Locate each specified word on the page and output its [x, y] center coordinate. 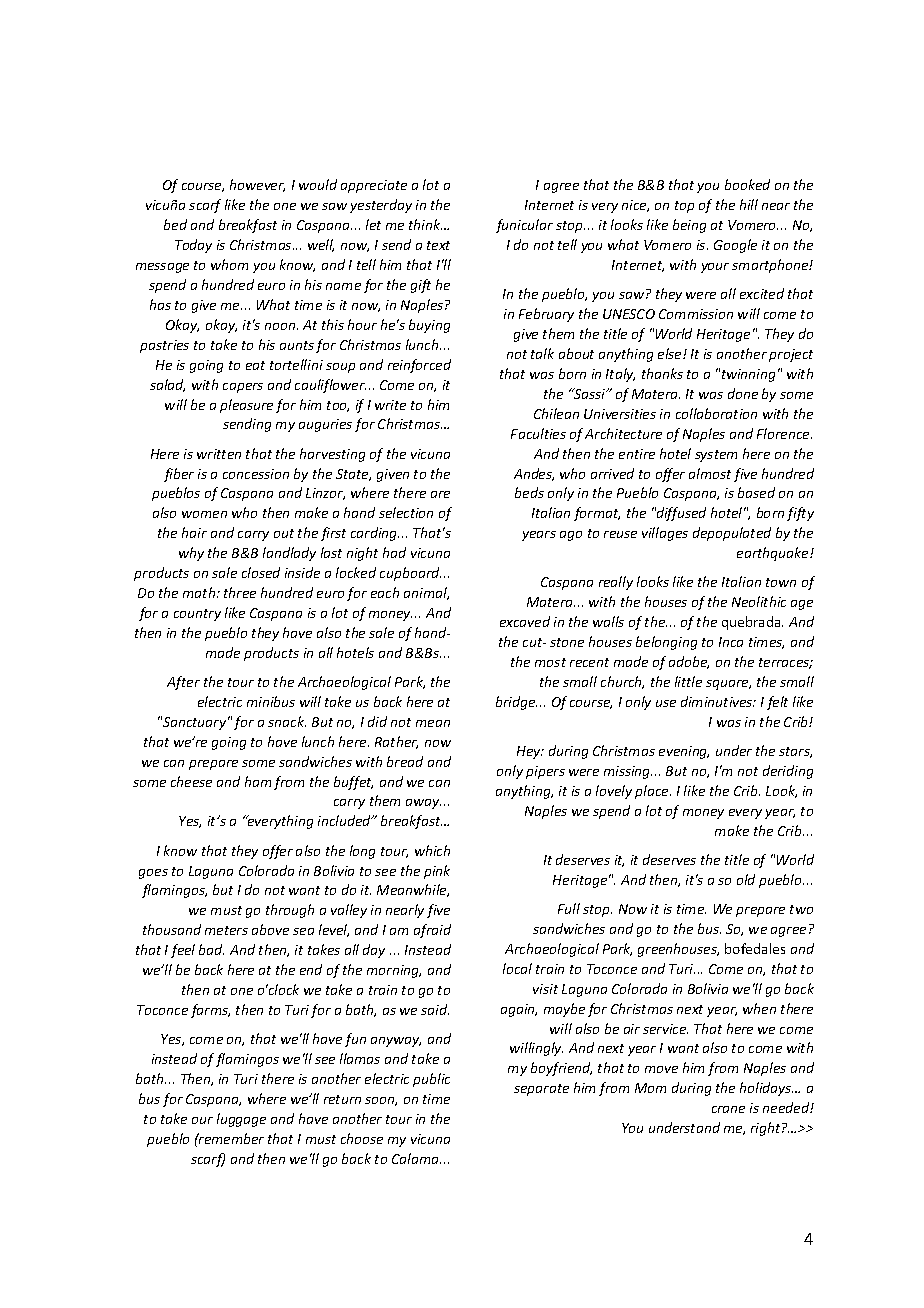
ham [258, 781]
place [653, 792]
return [342, 1099]
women [204, 514]
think [425, 224]
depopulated [732, 534]
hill [749, 204]
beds [529, 492]
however [257, 185]
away [423, 804]
